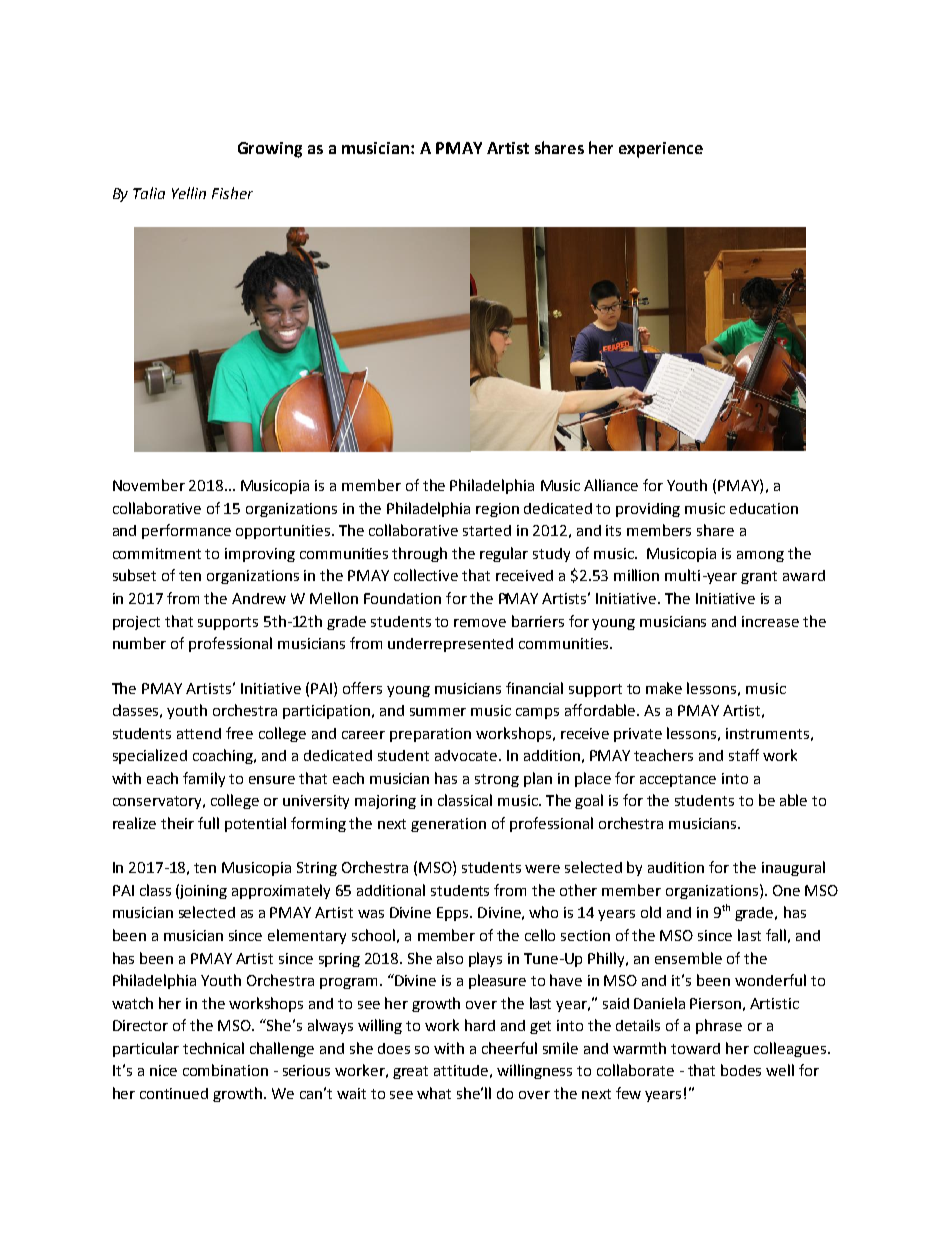 This screenshot has width=952, height=1233. I want to click on region, so click(497, 510).
